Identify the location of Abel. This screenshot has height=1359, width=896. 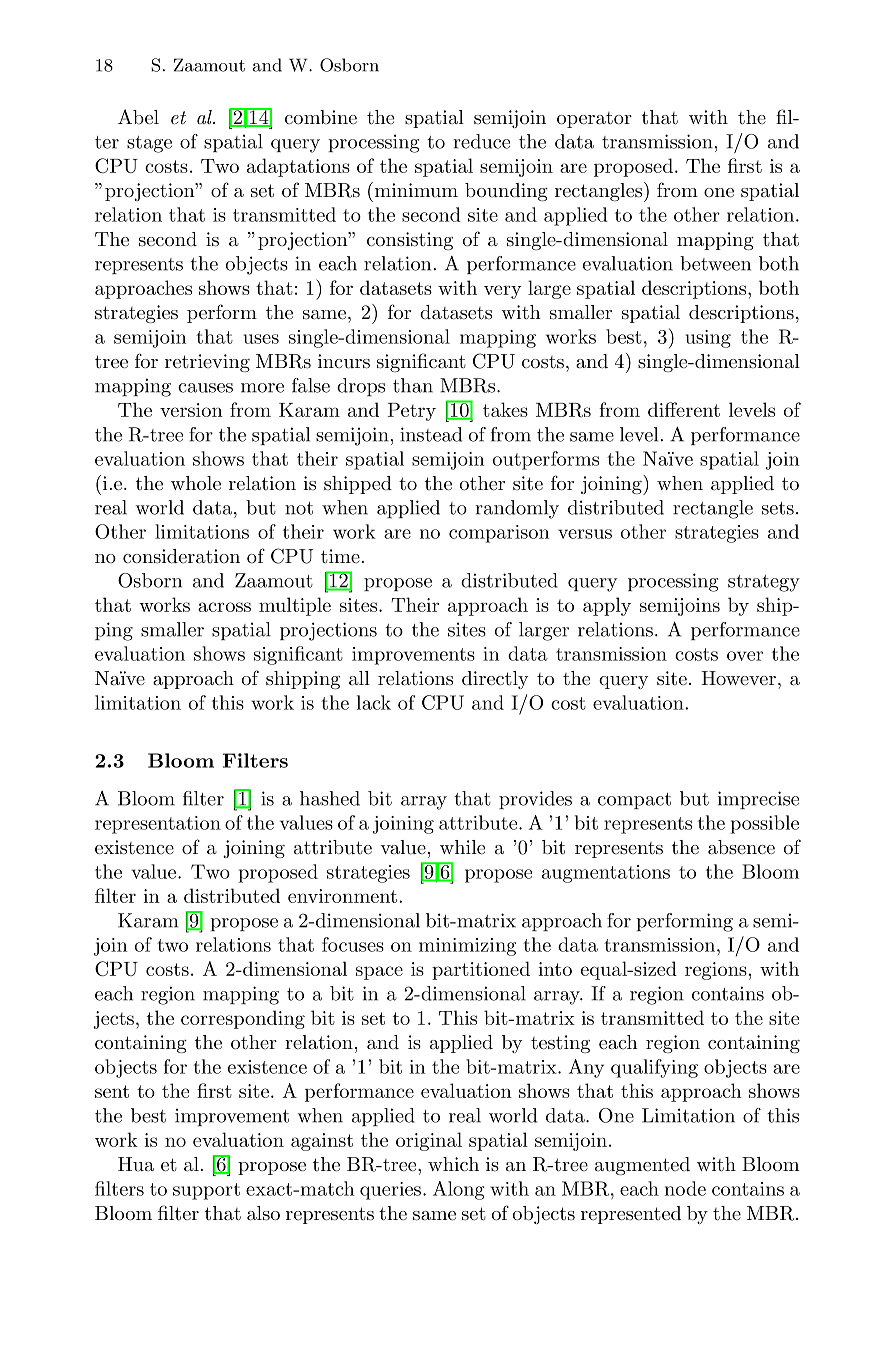
(138, 117).
